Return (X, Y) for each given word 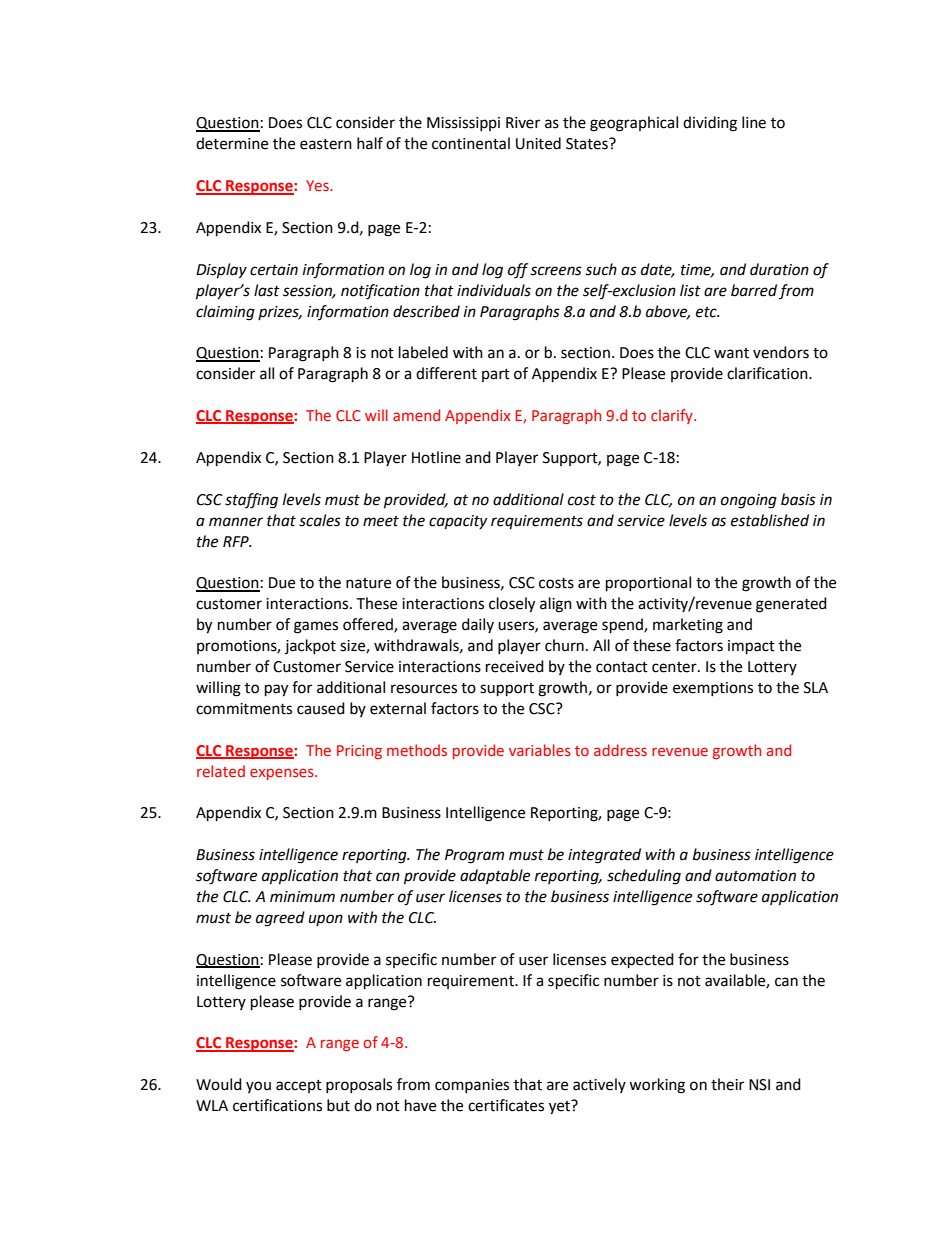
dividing (710, 124)
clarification (768, 373)
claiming (225, 313)
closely (512, 605)
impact (751, 647)
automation (755, 876)
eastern (326, 144)
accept (299, 1086)
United (538, 143)
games (316, 627)
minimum (302, 897)
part (496, 375)
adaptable (495, 876)
